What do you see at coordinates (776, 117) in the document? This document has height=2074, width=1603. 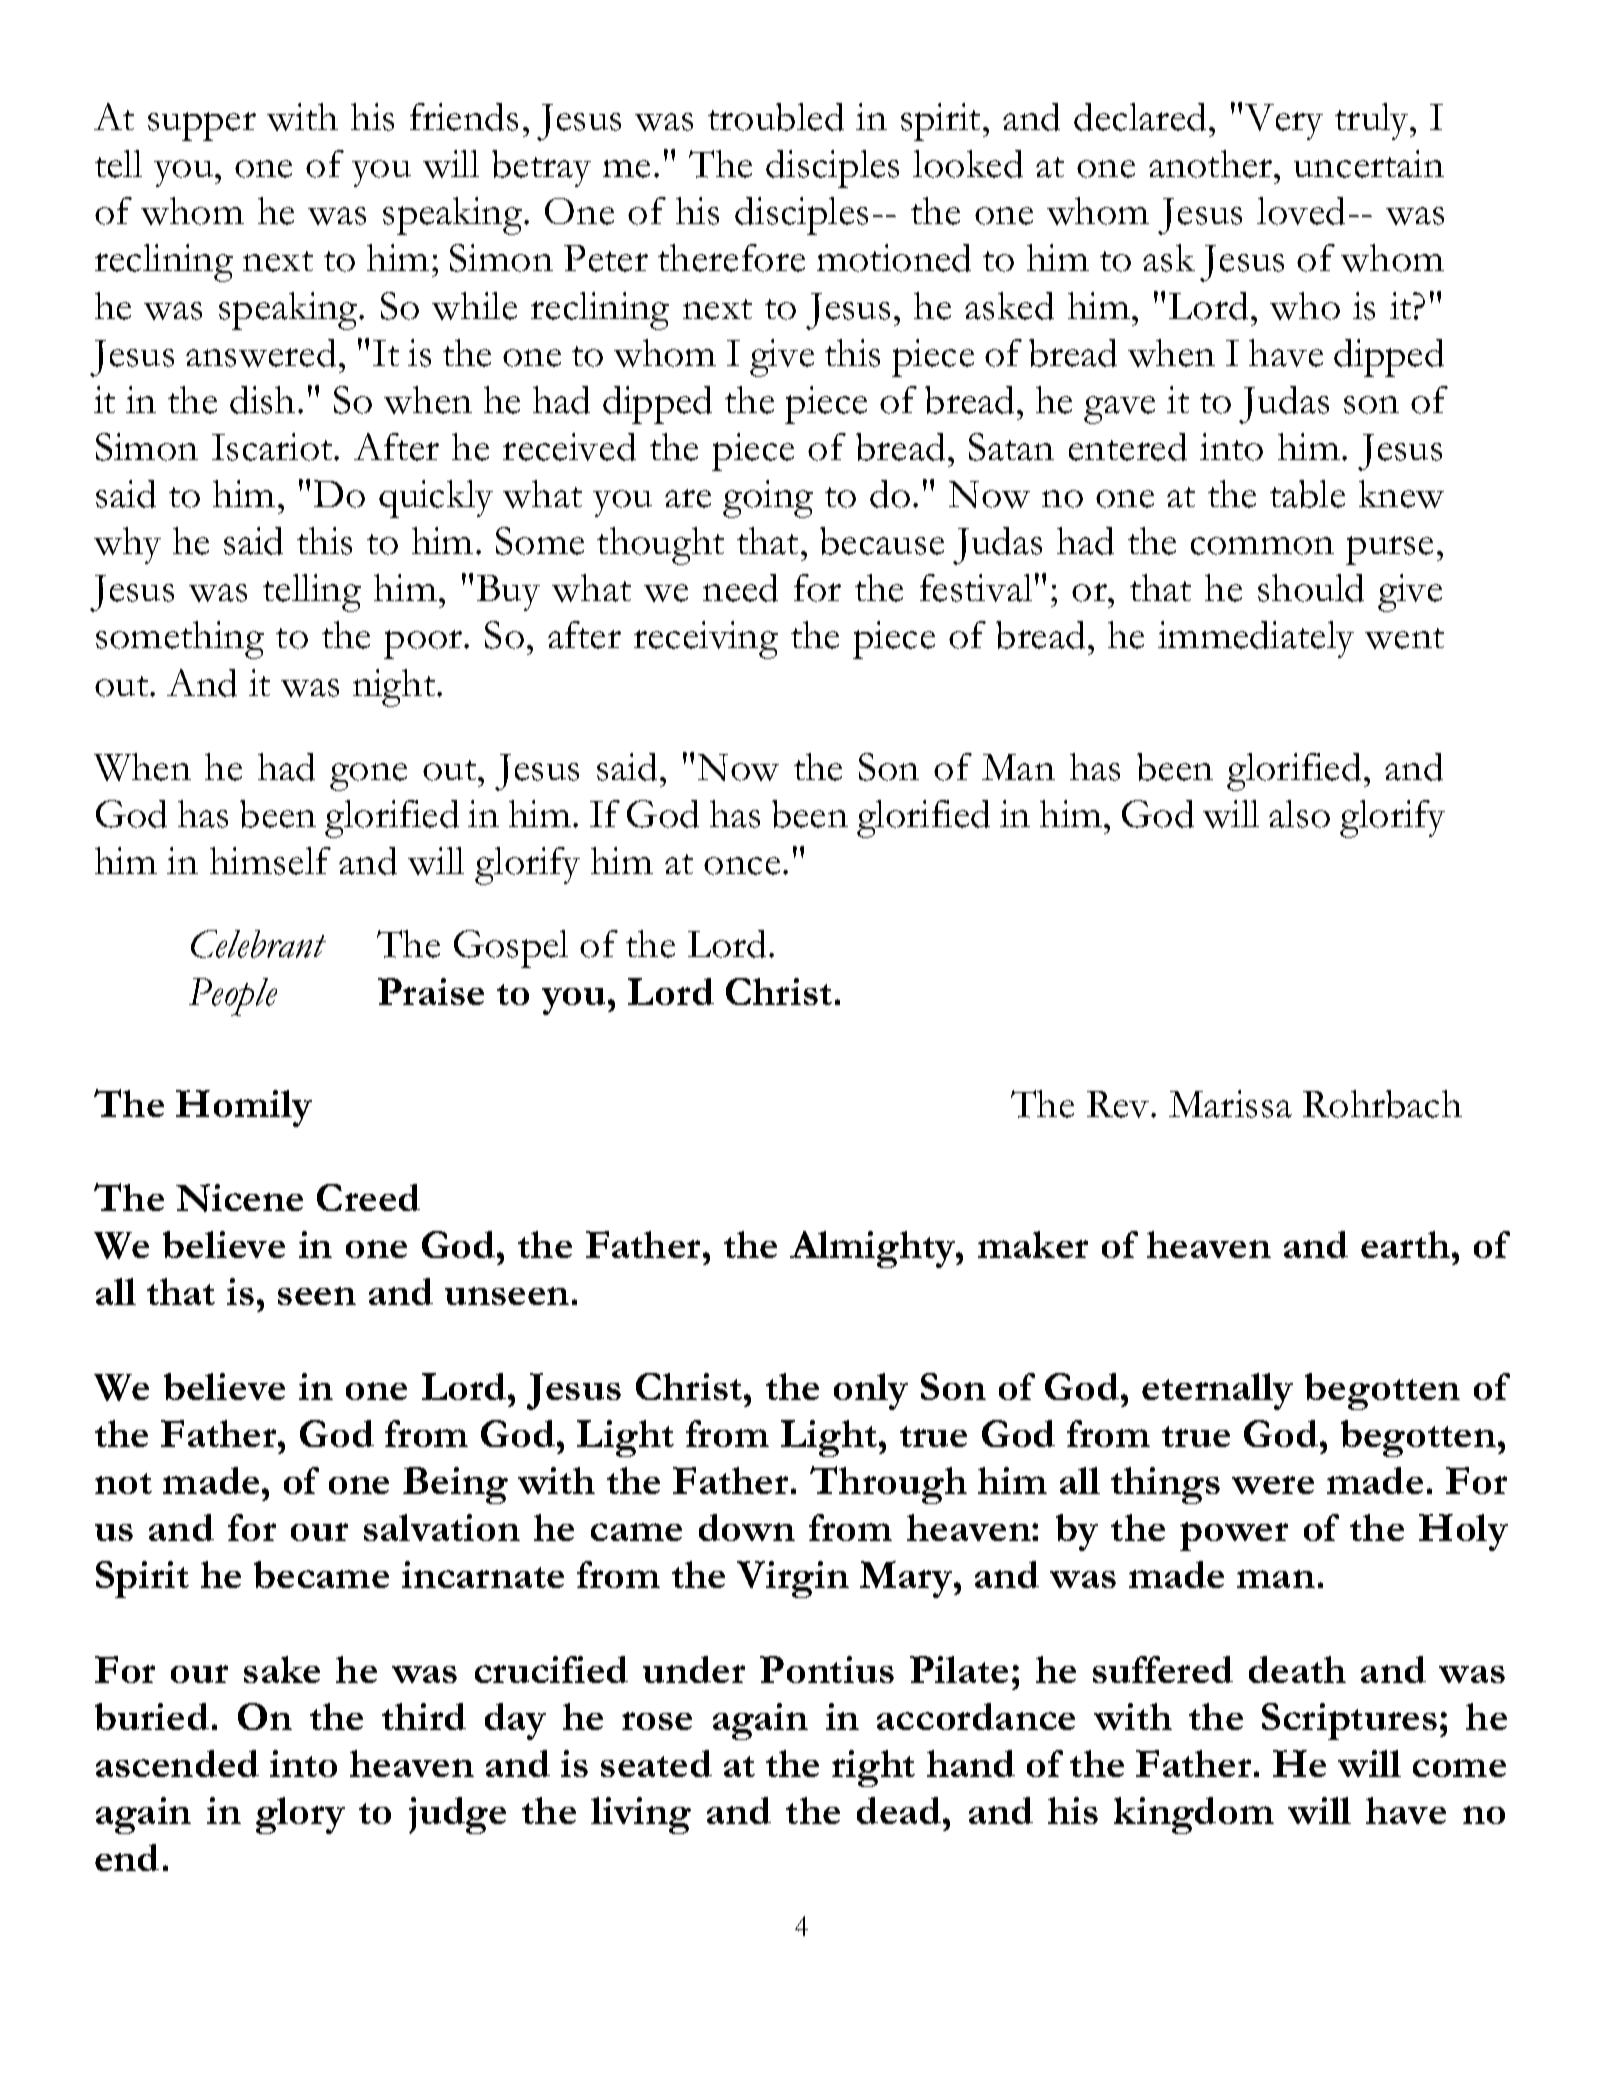 I see `troubled` at bounding box center [776, 117].
